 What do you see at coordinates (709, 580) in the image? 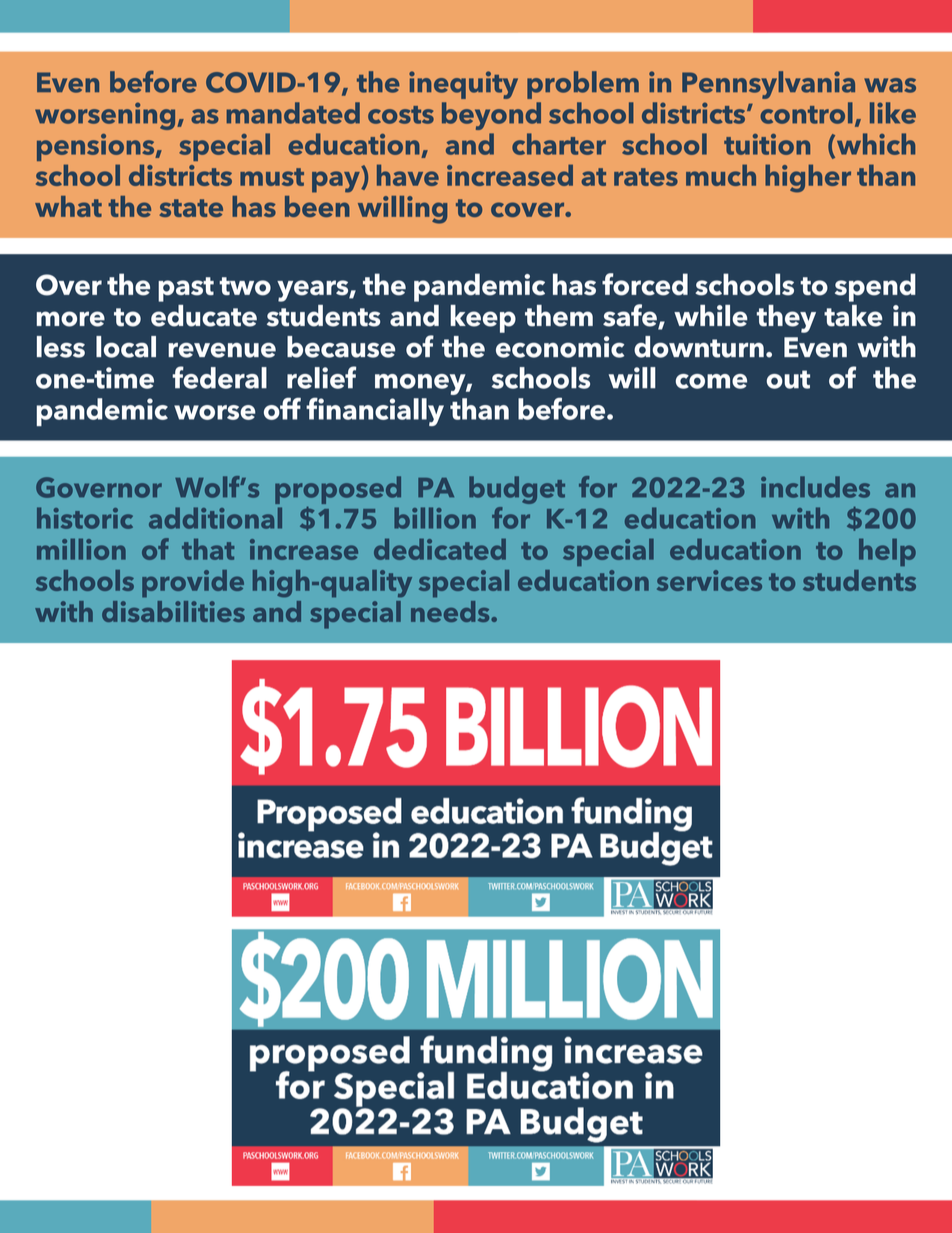
I see `services` at bounding box center [709, 580].
